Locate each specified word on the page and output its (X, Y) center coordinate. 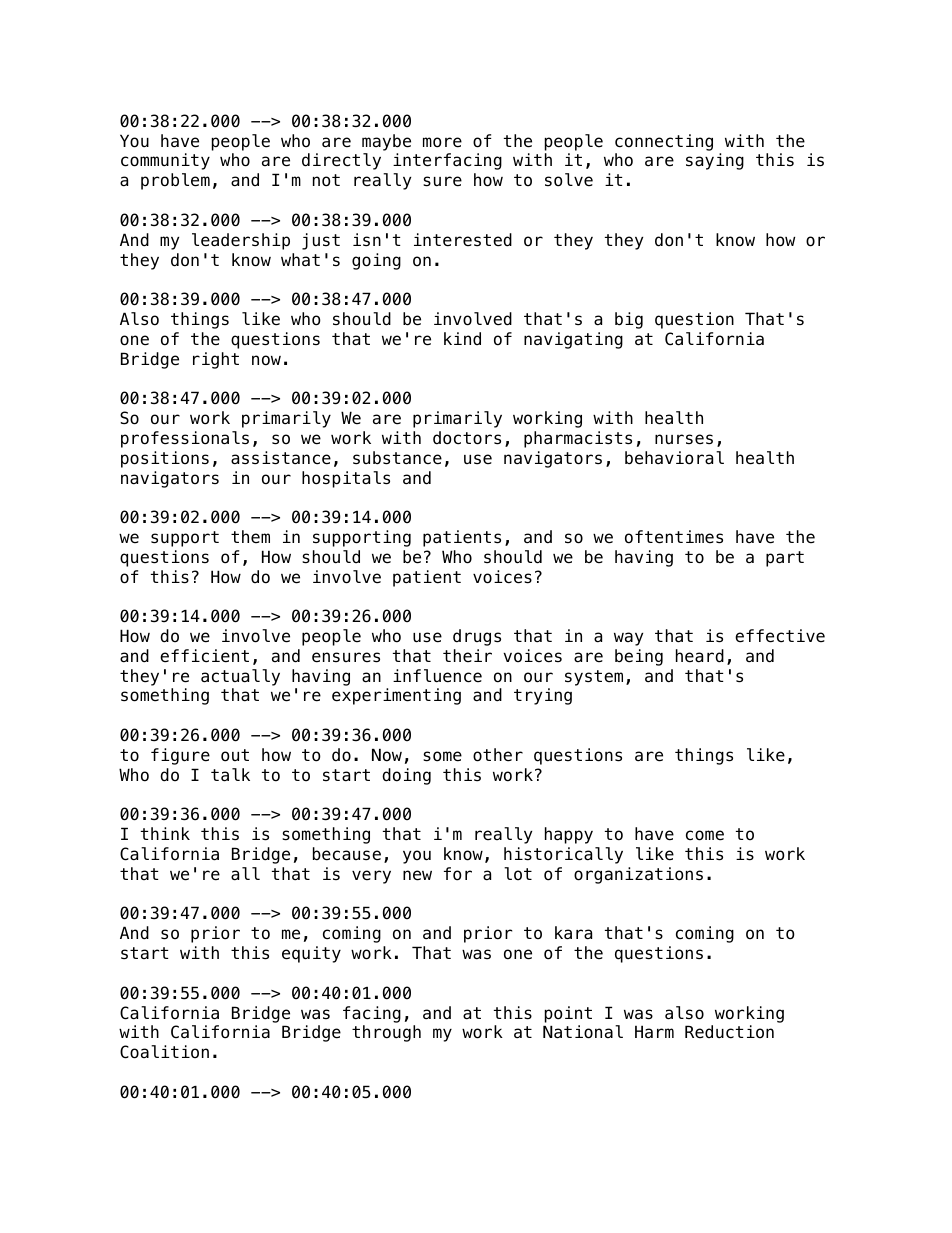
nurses (684, 439)
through (386, 1033)
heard (700, 656)
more (442, 142)
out (235, 755)
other (498, 755)
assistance (281, 458)
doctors (467, 438)
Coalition (164, 1052)
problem (175, 181)
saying (715, 161)
